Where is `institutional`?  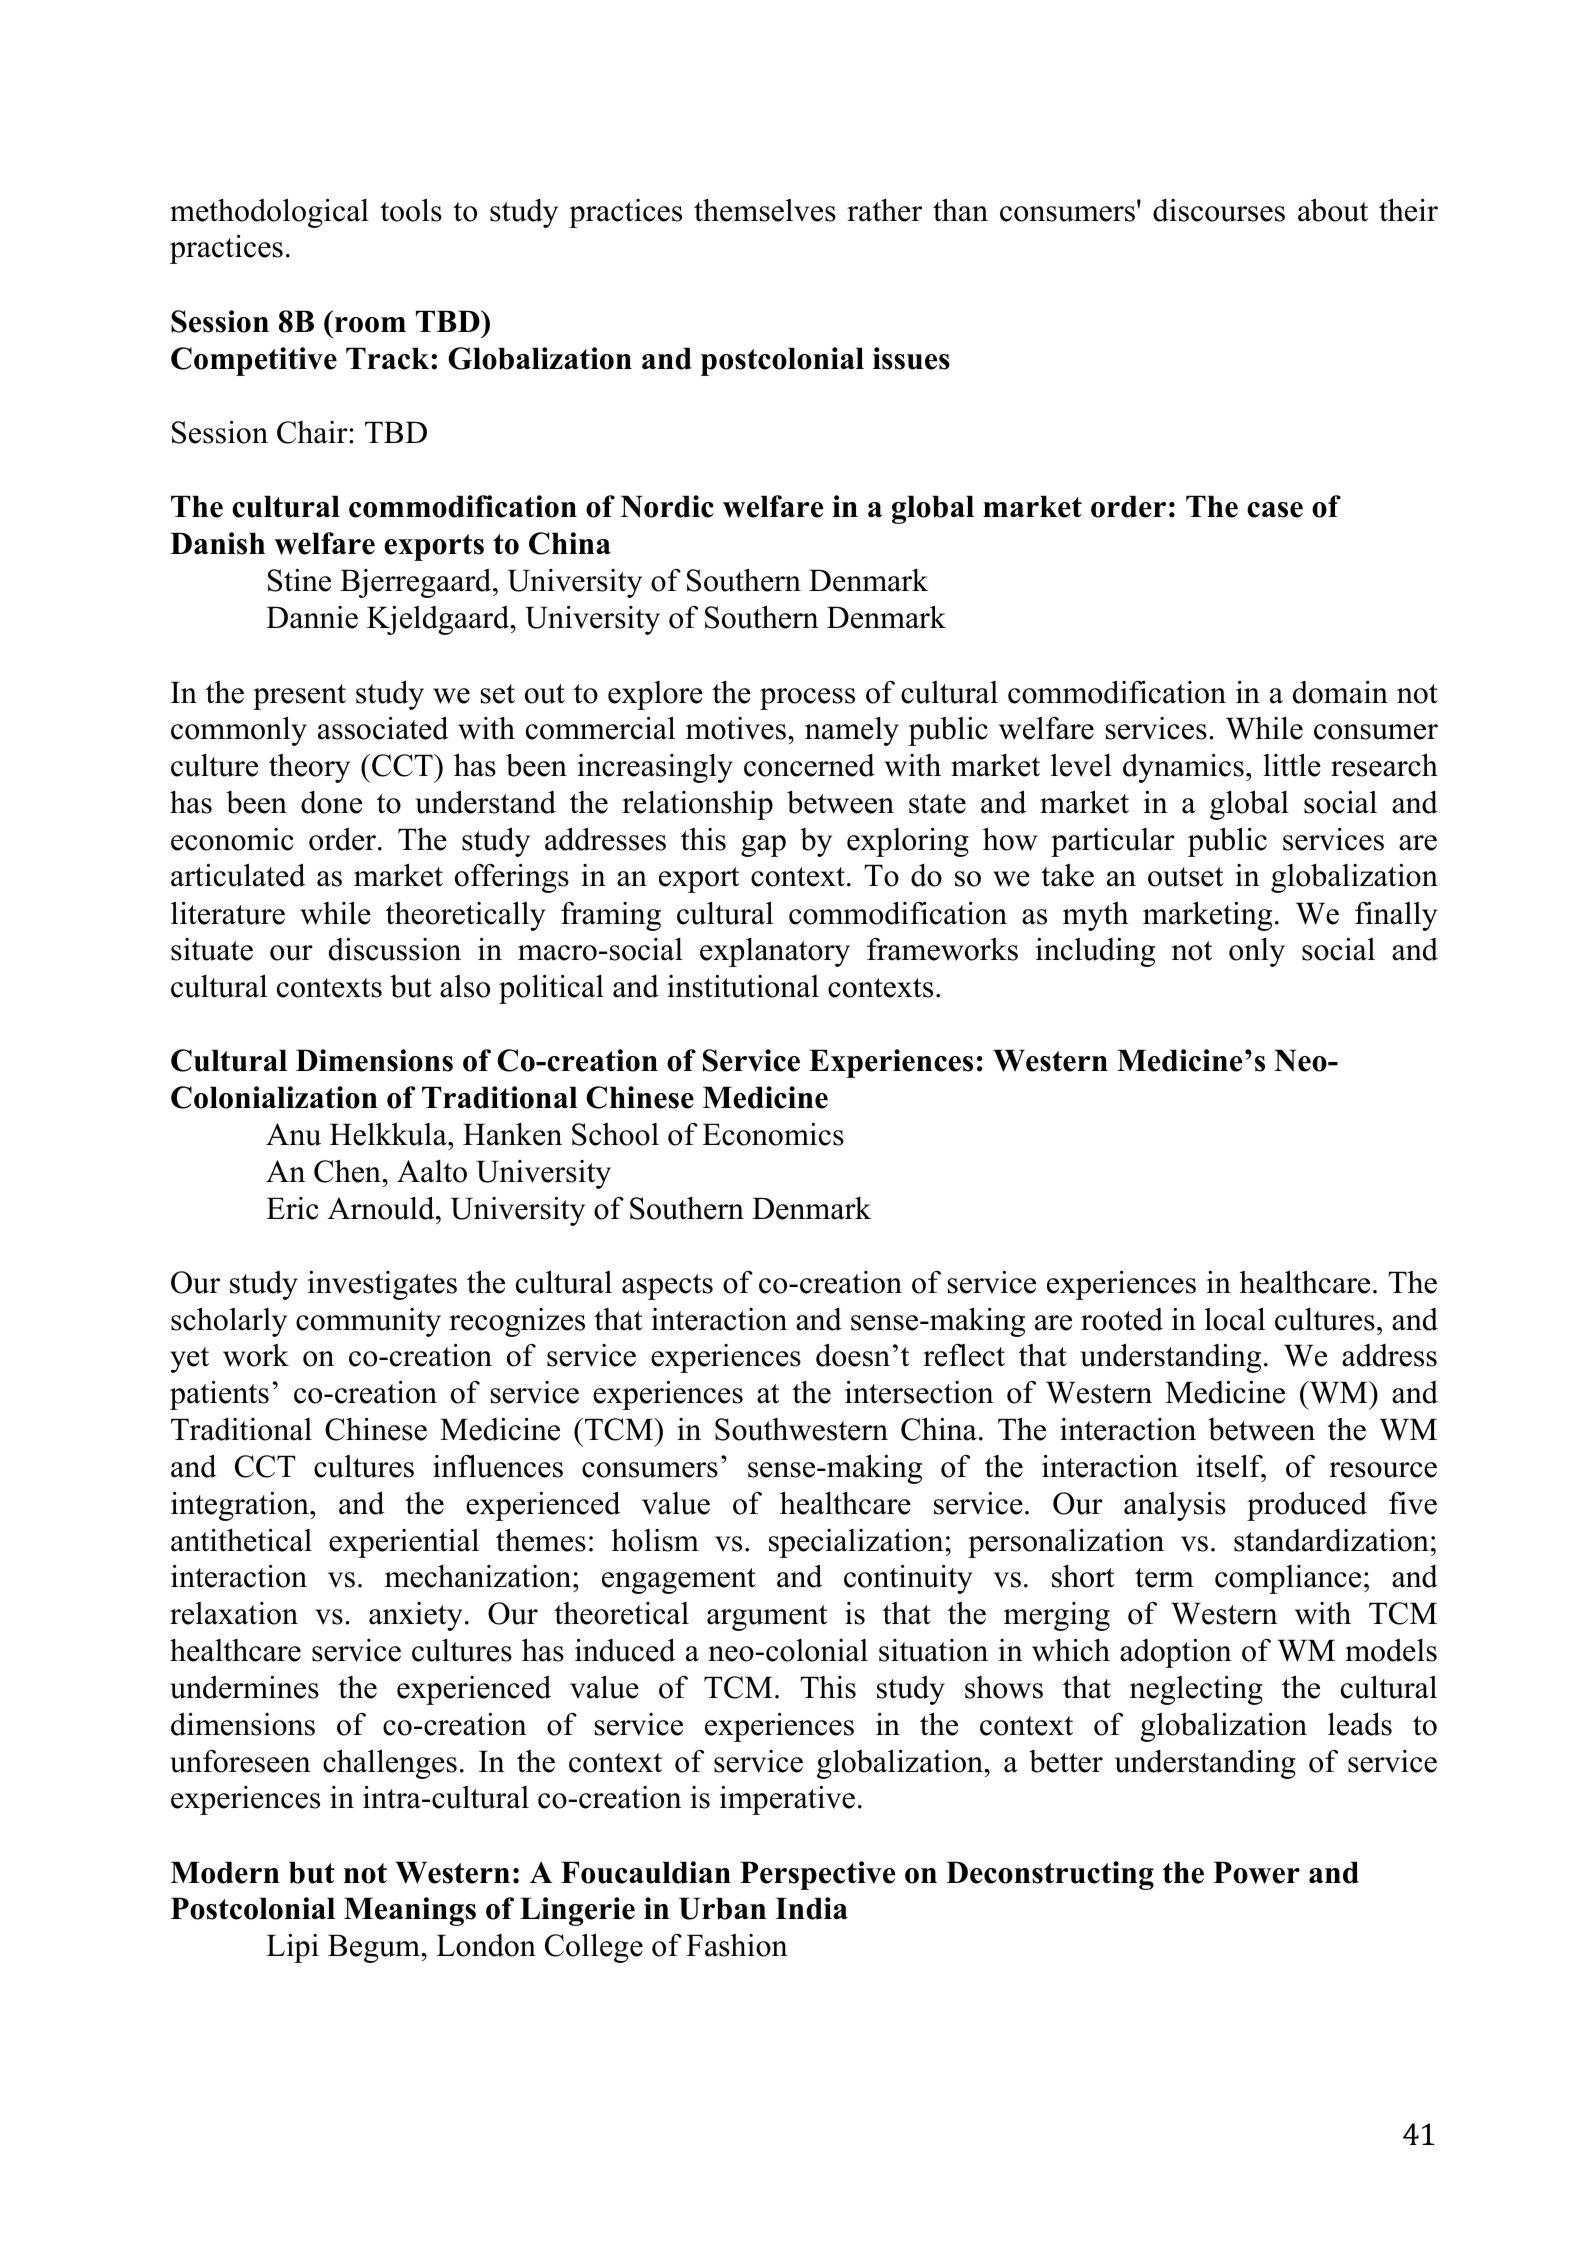
institutional is located at coordinates (743, 986).
